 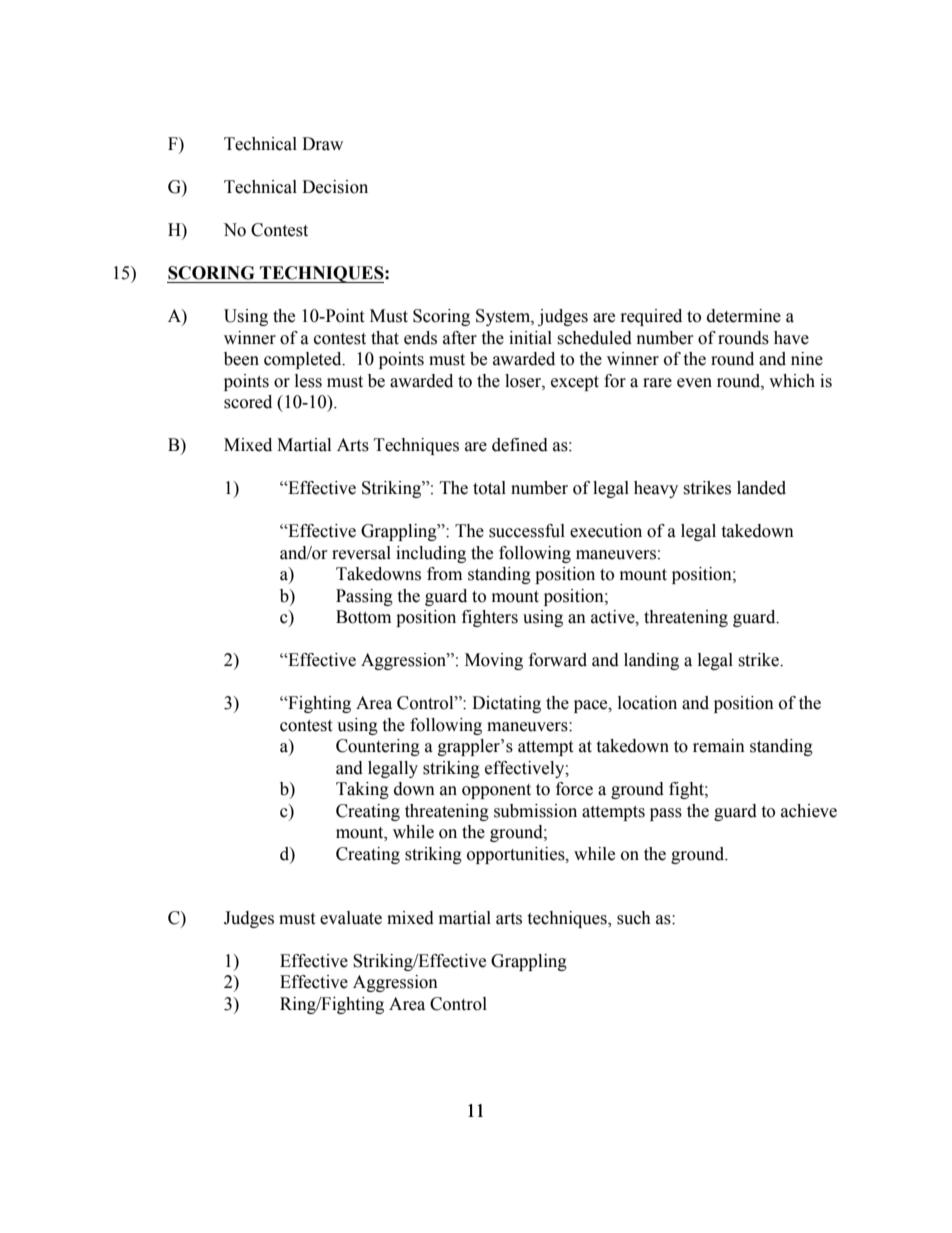 I want to click on Dictating, so click(x=506, y=704).
